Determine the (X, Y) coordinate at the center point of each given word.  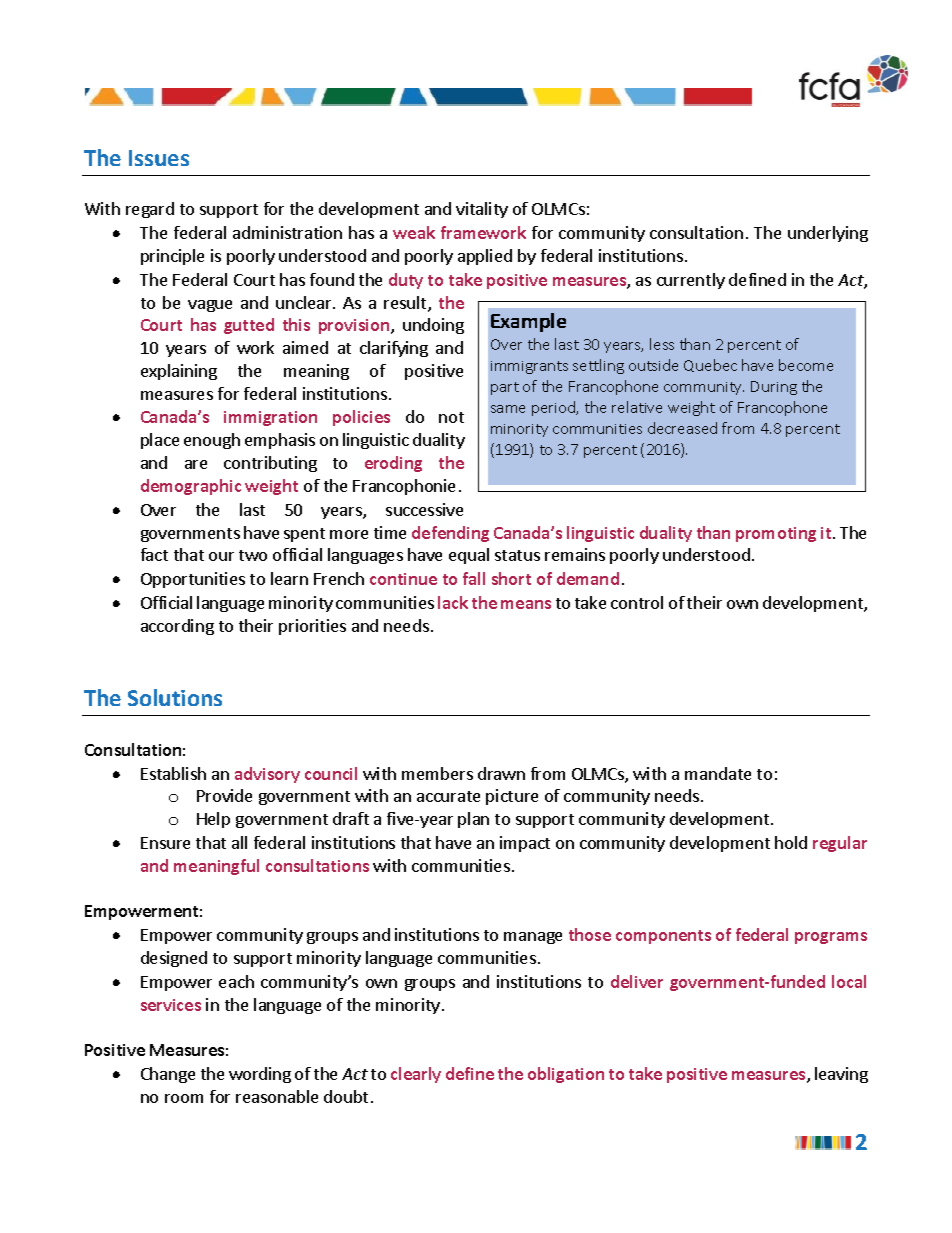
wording (260, 1075)
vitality (482, 210)
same (508, 409)
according (177, 627)
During (774, 388)
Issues (159, 158)
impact (525, 844)
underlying (828, 234)
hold (791, 842)
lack (453, 602)
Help (213, 820)
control (637, 602)
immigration (270, 418)
